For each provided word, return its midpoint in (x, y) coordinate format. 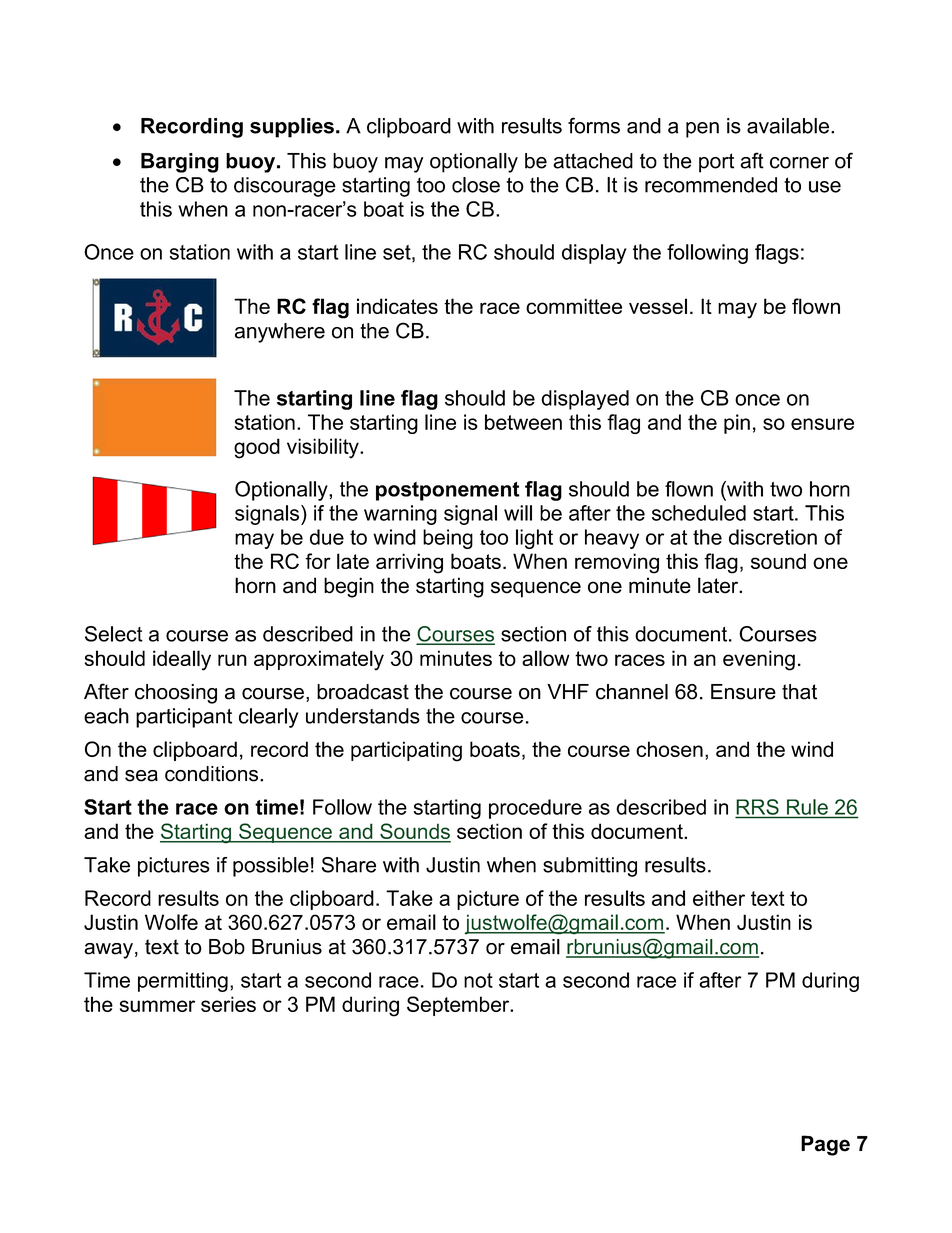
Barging (180, 163)
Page (825, 1145)
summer (157, 1006)
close (476, 185)
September (459, 1006)
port (716, 163)
